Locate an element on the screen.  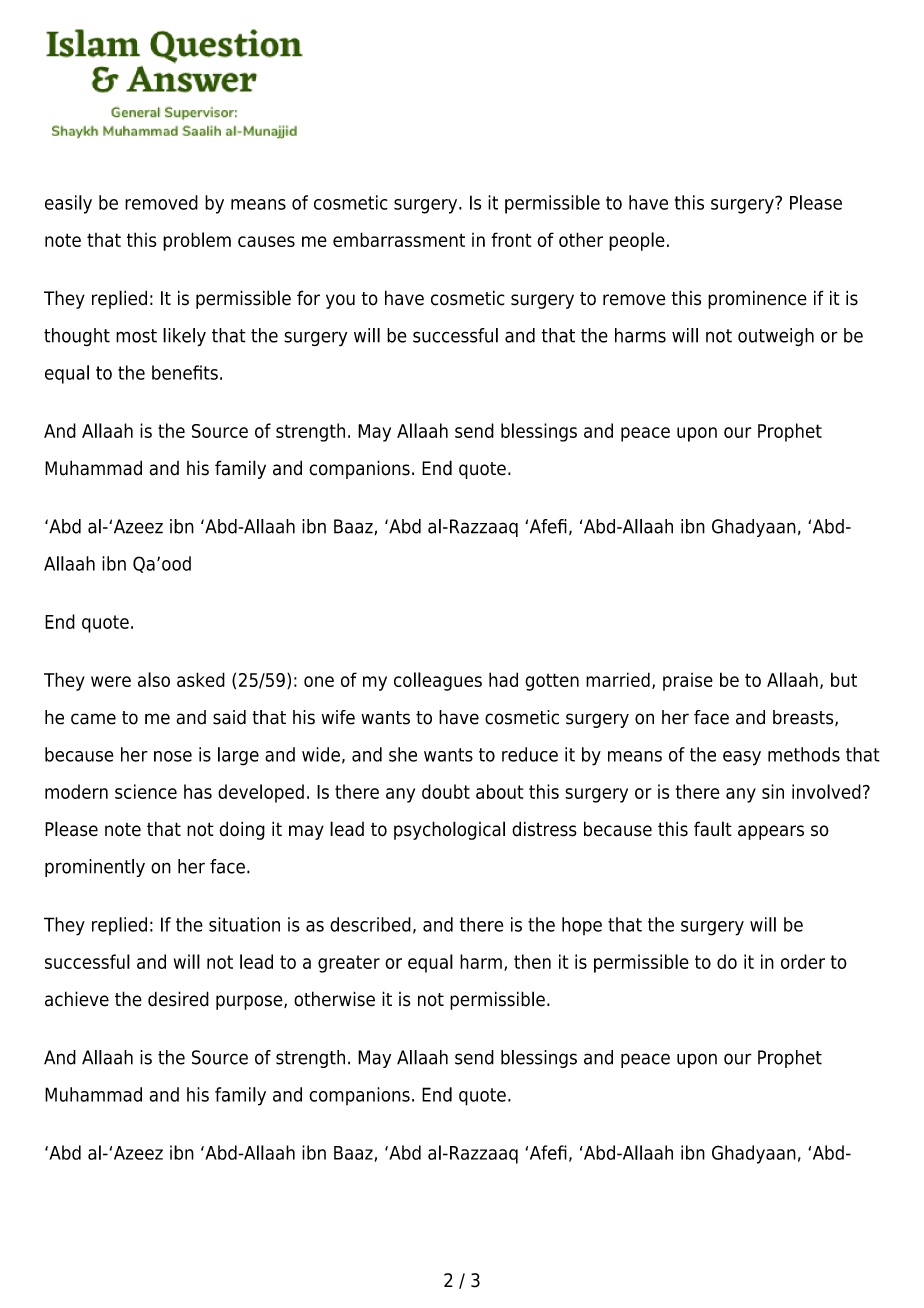
desired is located at coordinates (178, 999).
